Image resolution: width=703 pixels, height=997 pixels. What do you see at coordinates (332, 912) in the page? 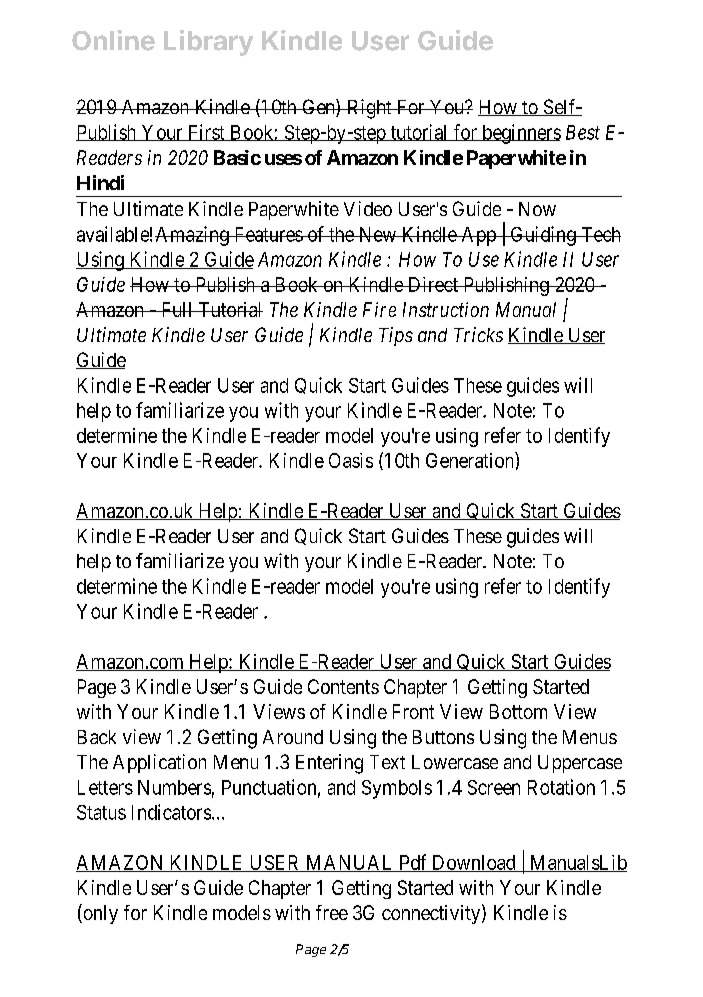
I see `free` at bounding box center [332, 912].
